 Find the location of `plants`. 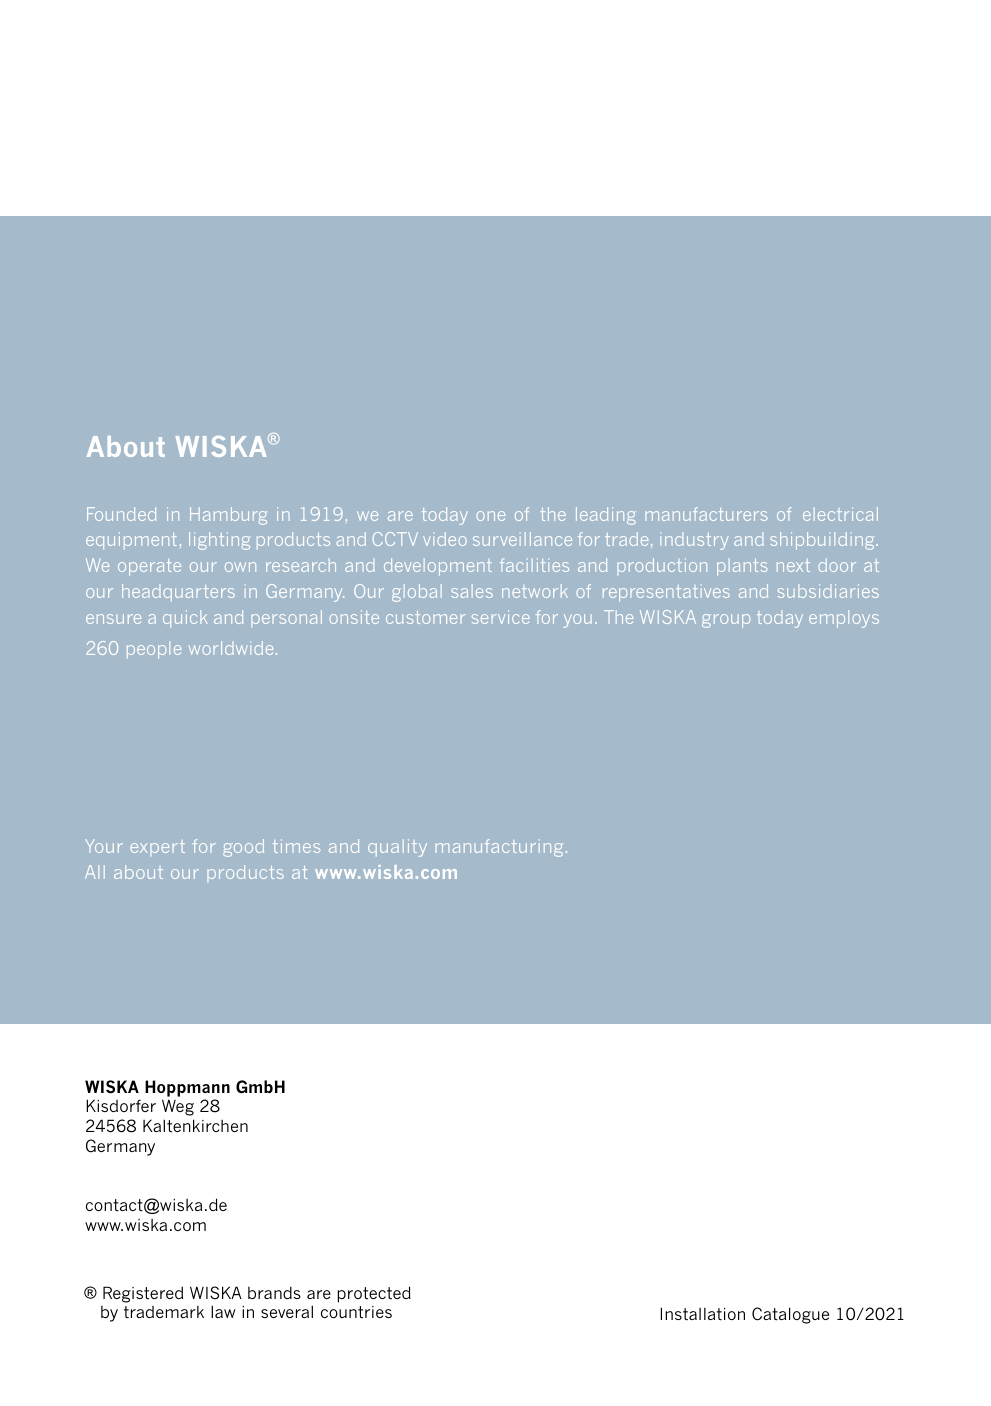

plants is located at coordinates (742, 567).
